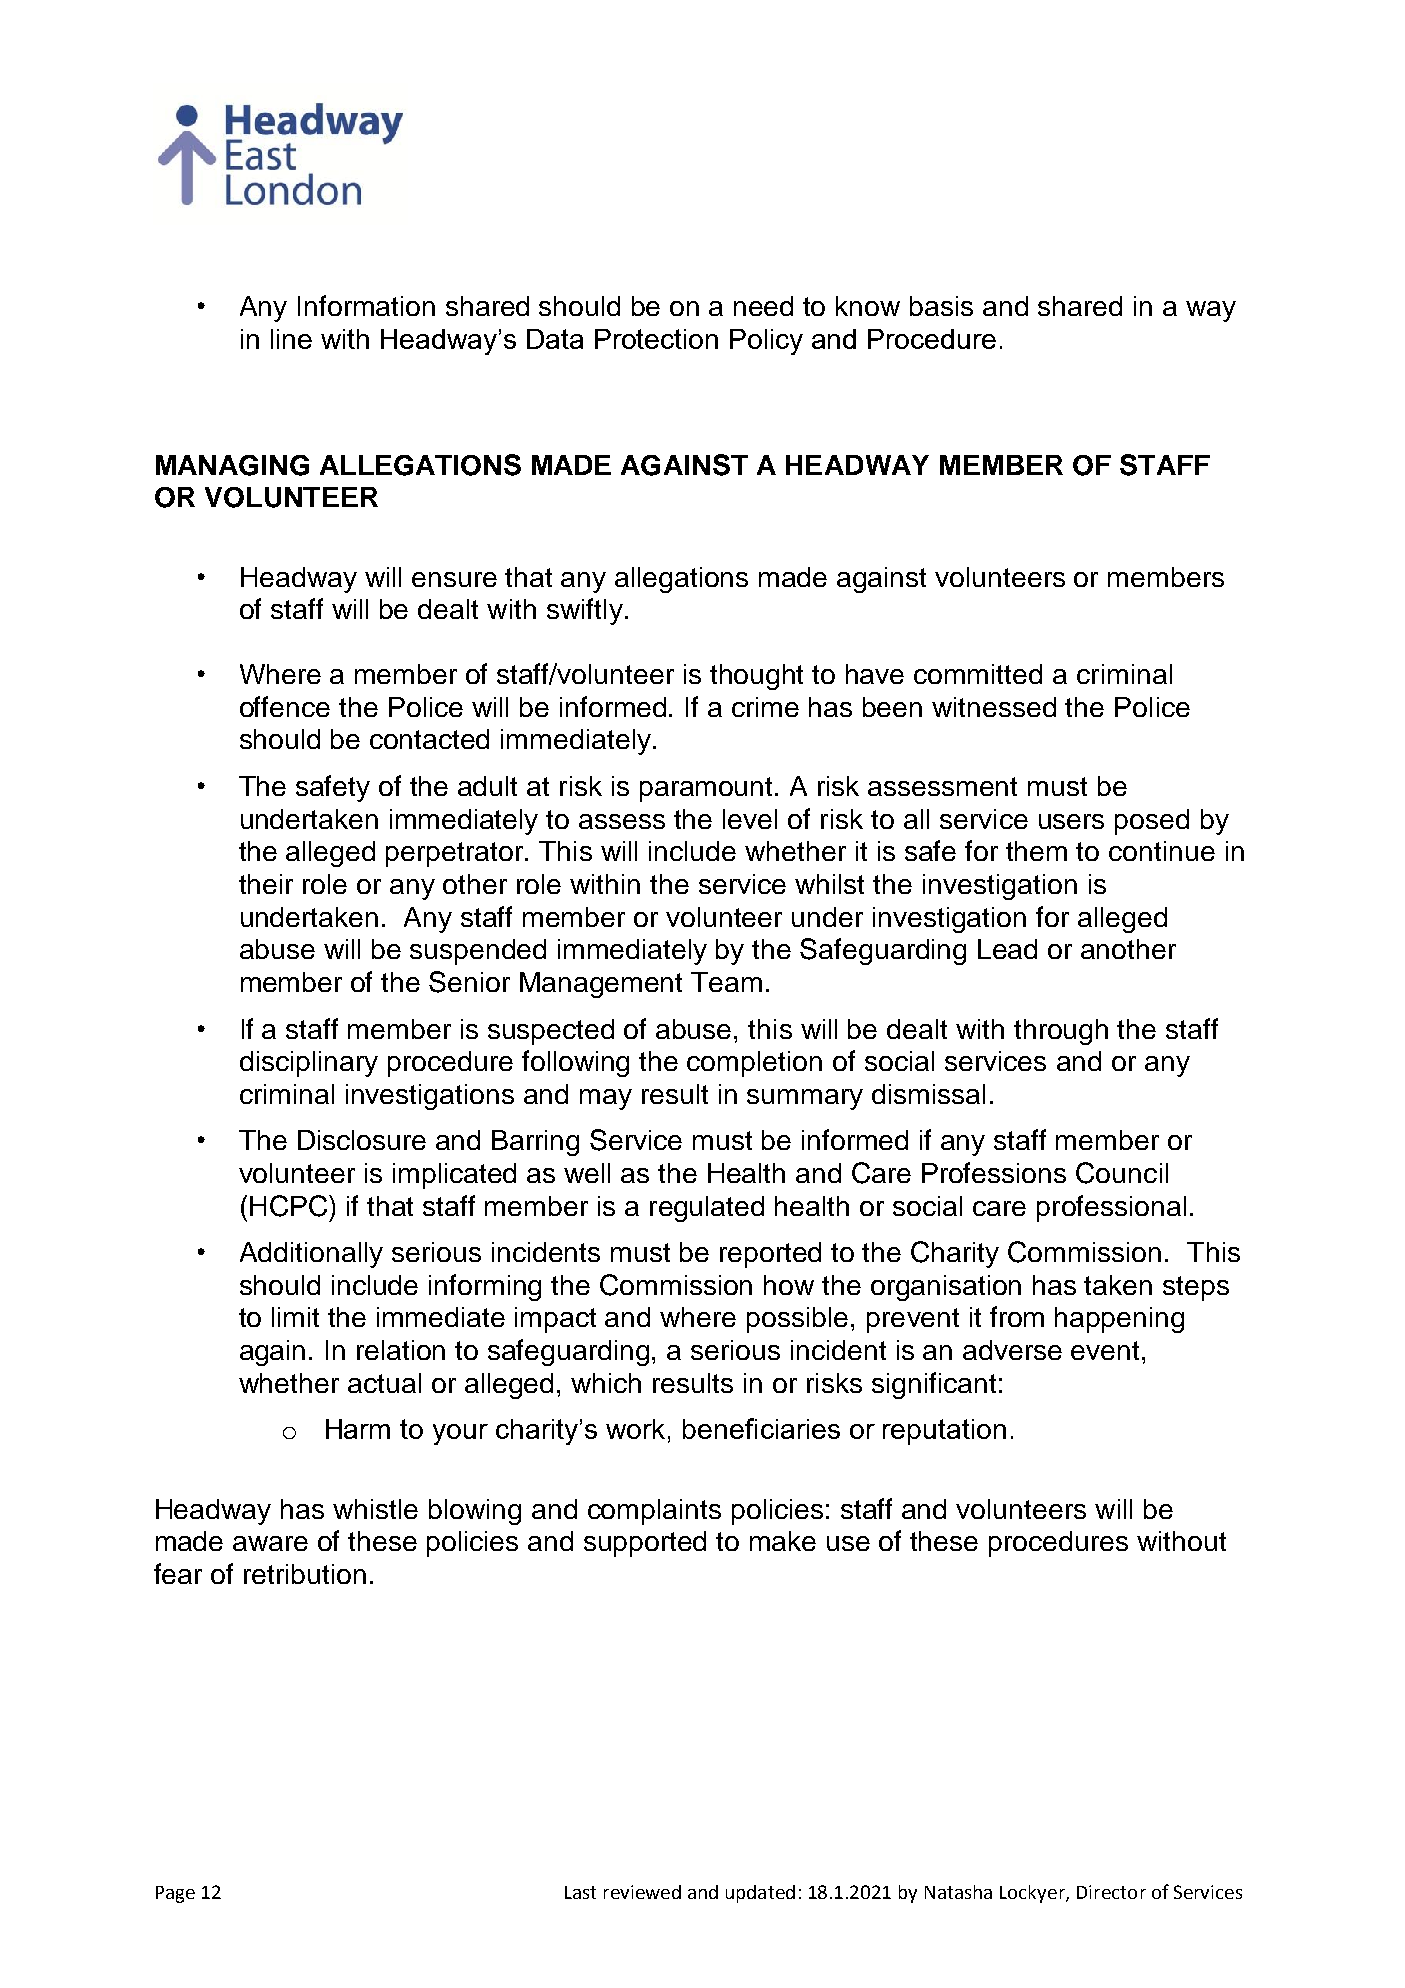 This screenshot has width=1405, height=1988. I want to click on Page, so click(175, 1894).
